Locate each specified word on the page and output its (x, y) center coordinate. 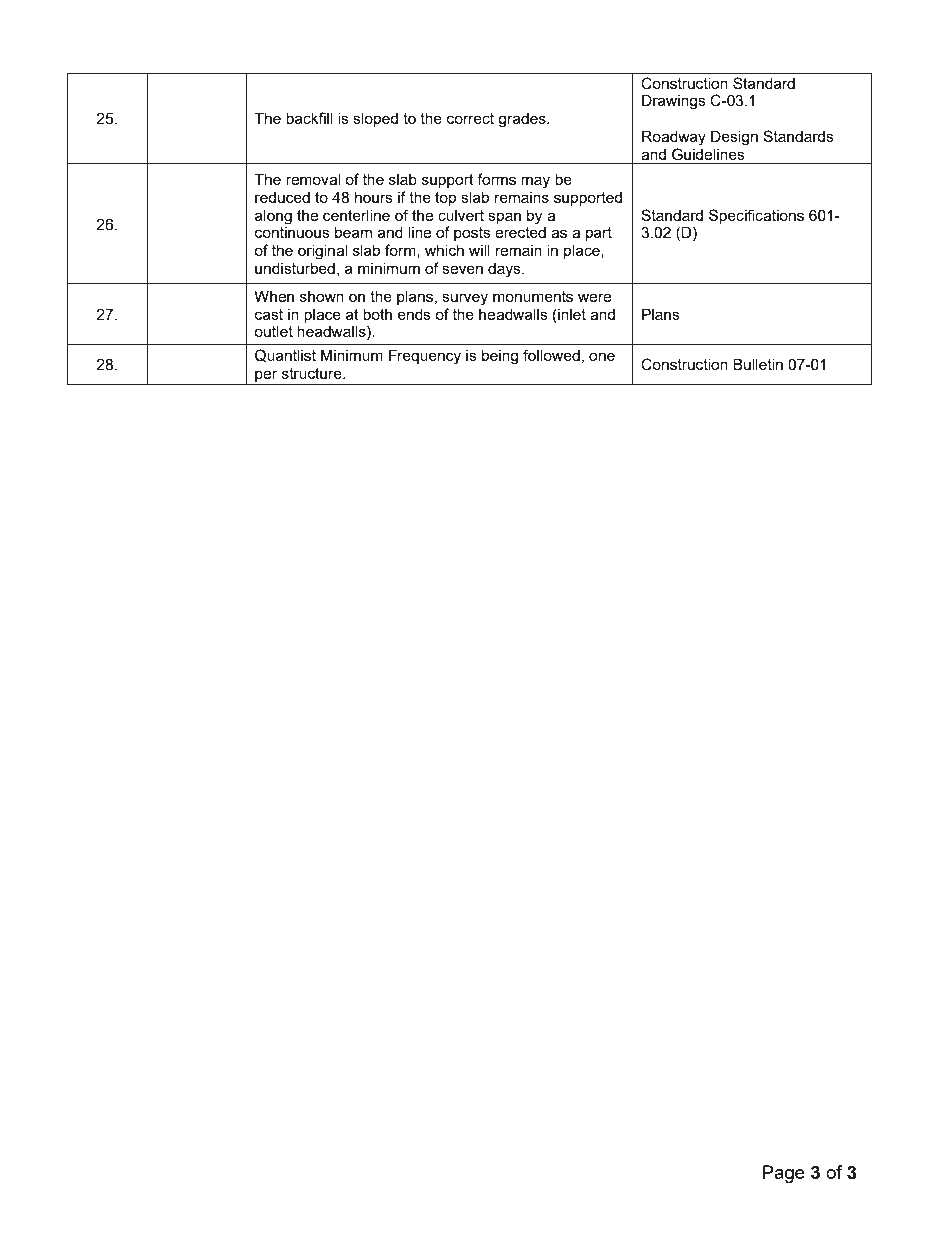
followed (551, 355)
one (602, 356)
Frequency (425, 357)
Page (784, 1174)
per (266, 377)
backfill (309, 118)
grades (523, 120)
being (500, 357)
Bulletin (758, 364)
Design (734, 138)
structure (313, 373)
